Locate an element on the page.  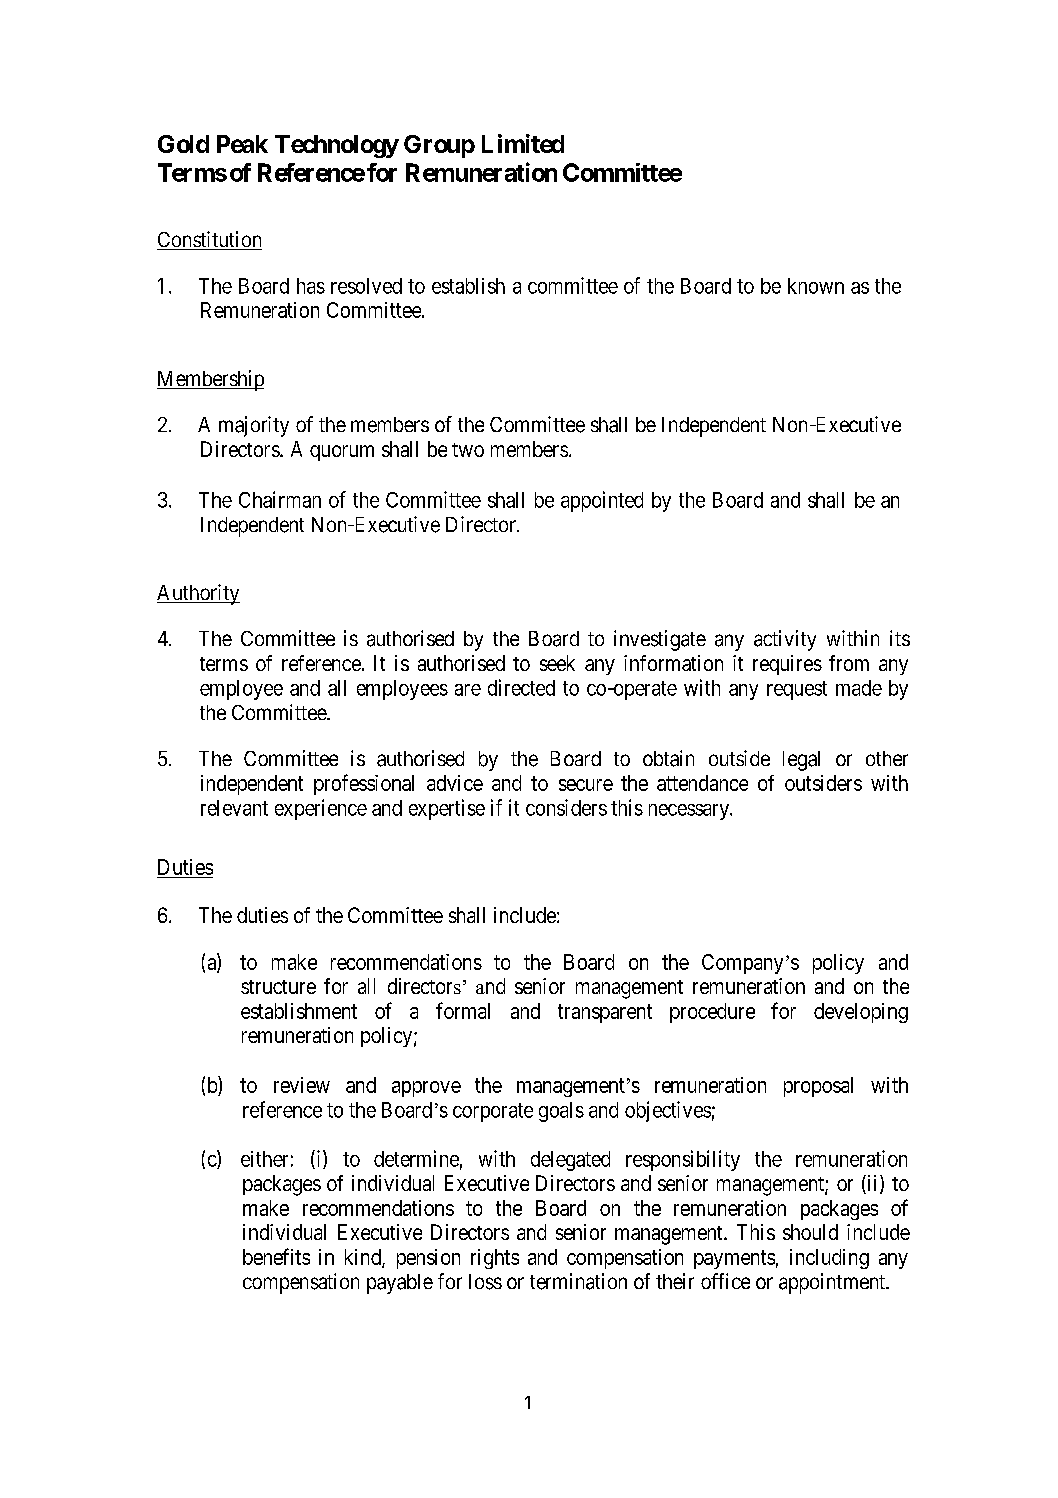
rights is located at coordinates (495, 1259).
